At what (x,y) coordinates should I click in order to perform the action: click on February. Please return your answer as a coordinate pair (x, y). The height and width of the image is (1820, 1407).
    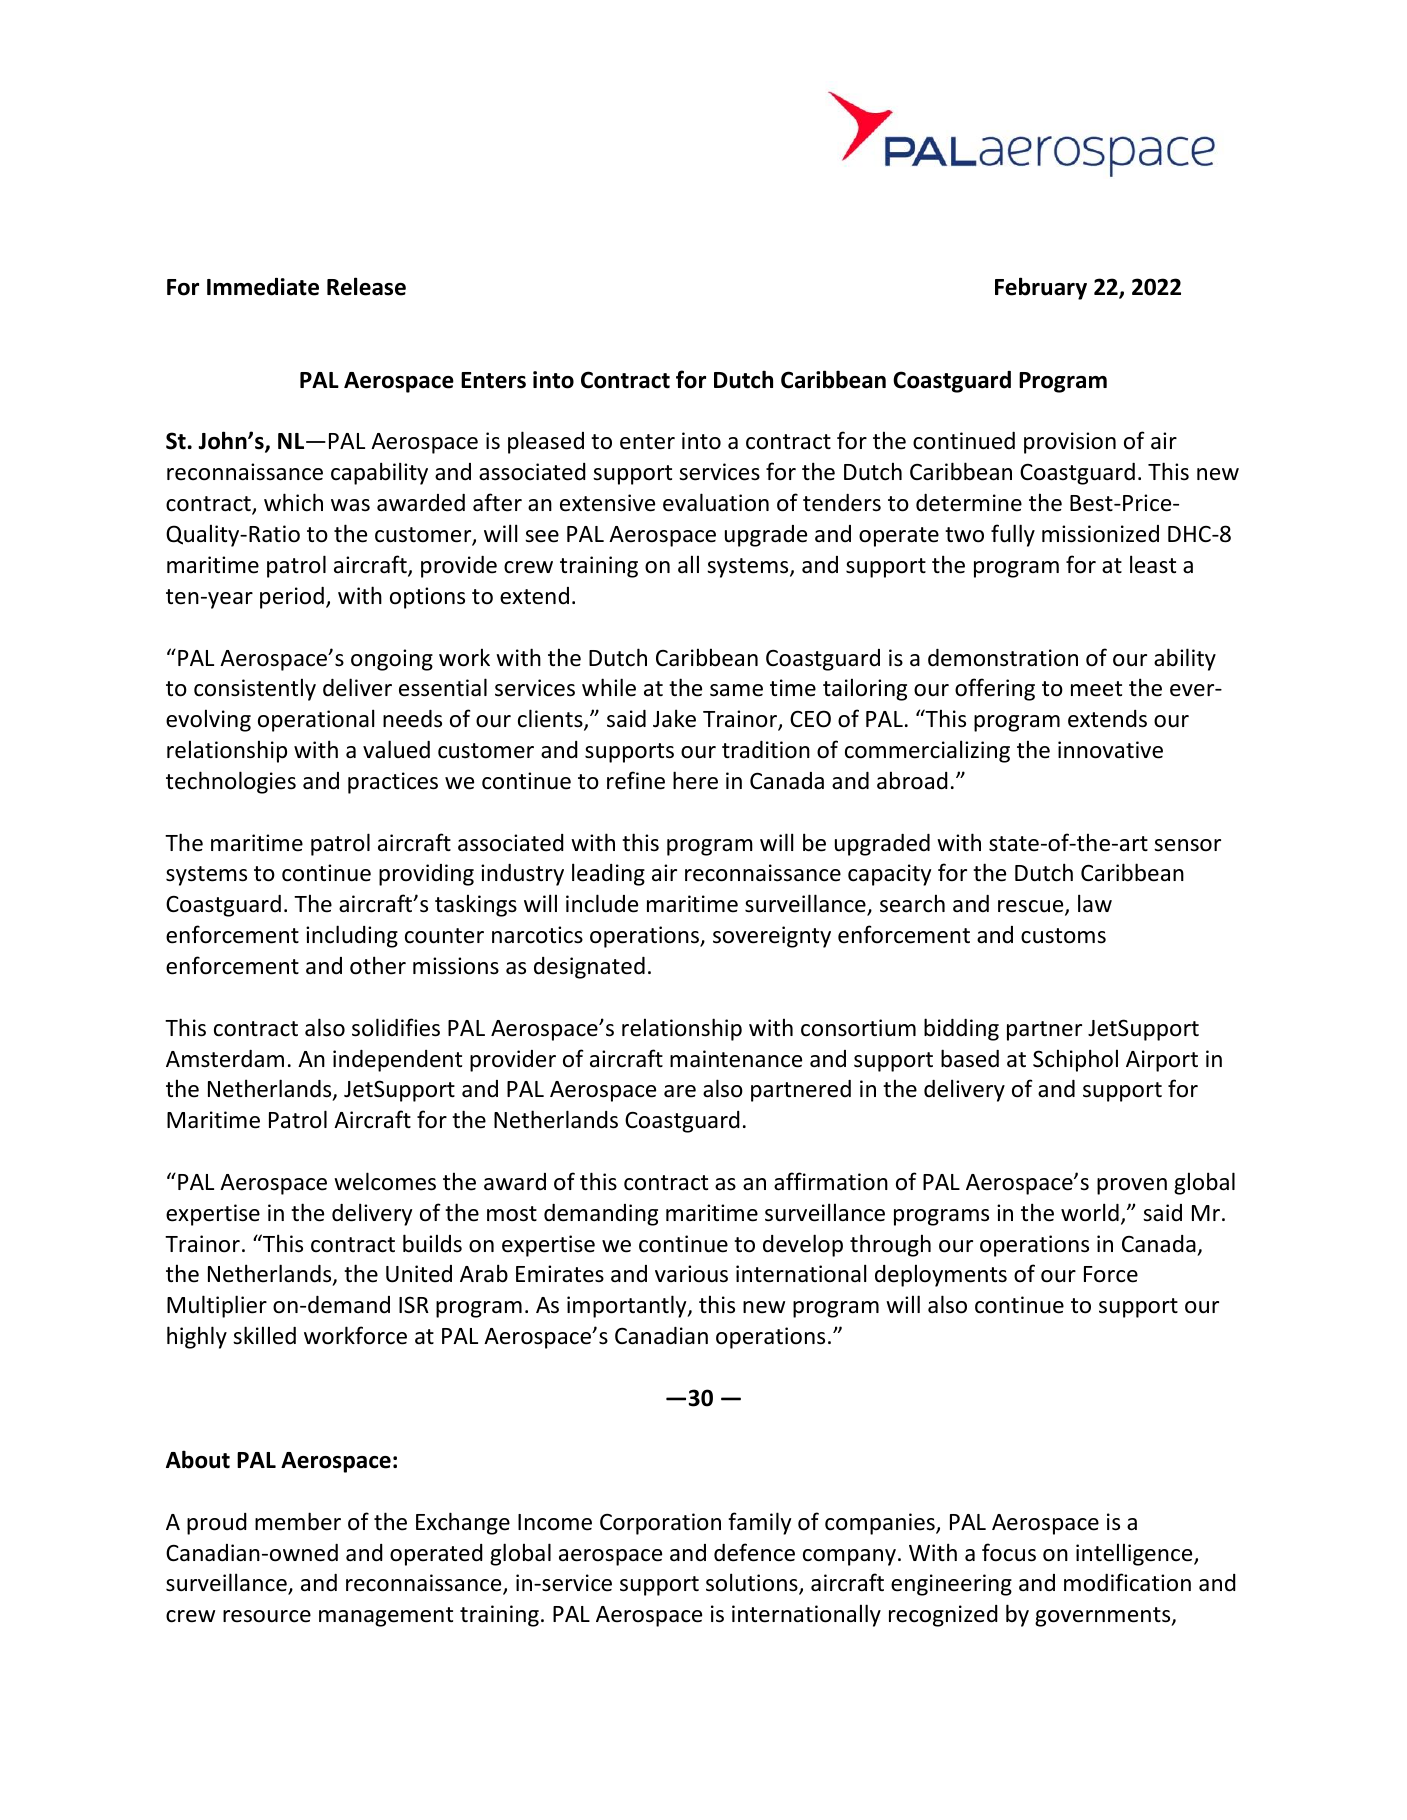
    Looking at the image, I should click on (1041, 288).
